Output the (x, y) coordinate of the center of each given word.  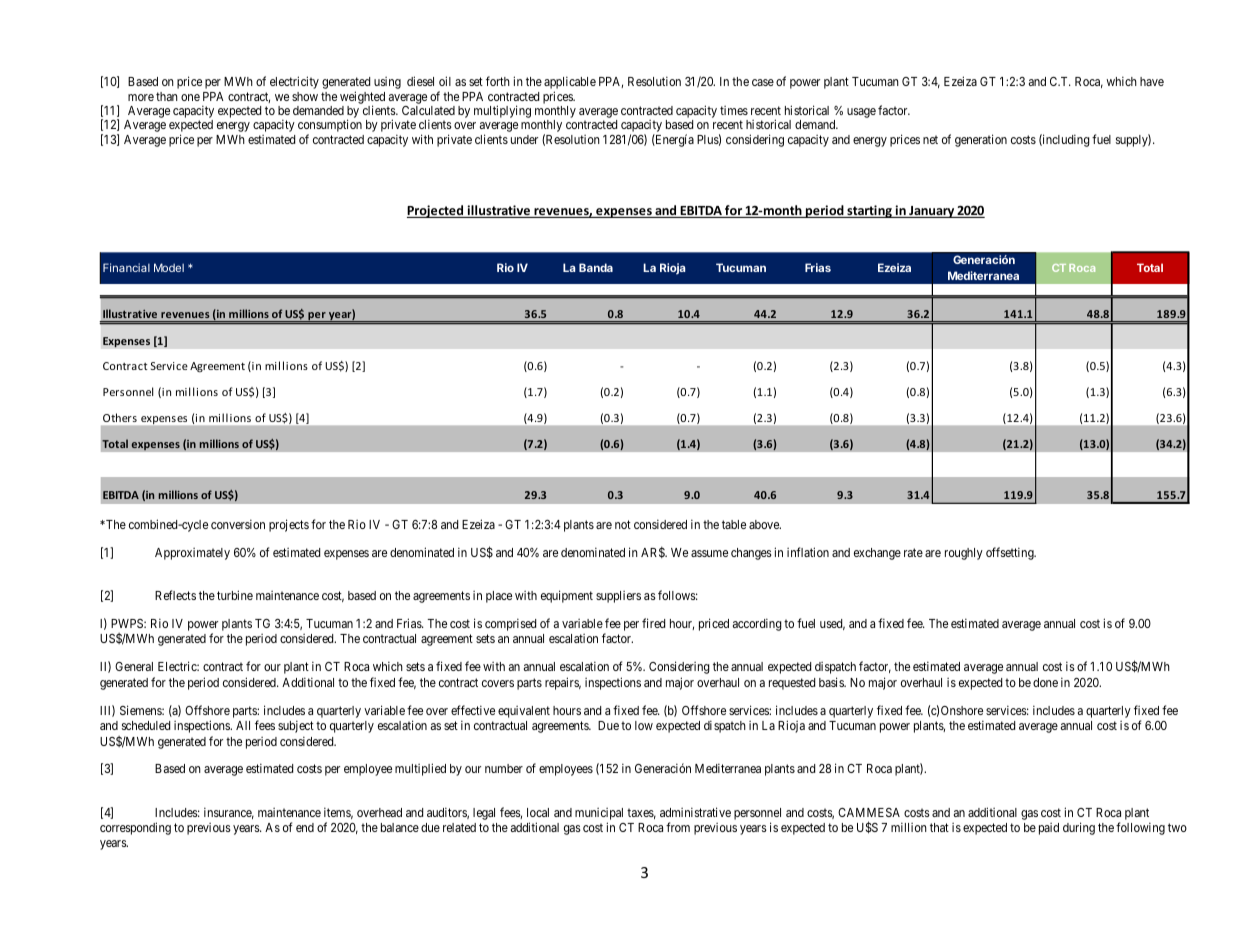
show (305, 96)
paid (1049, 829)
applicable (570, 84)
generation (981, 140)
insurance (229, 813)
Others (120, 417)
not (623, 524)
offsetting (1011, 553)
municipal (599, 814)
